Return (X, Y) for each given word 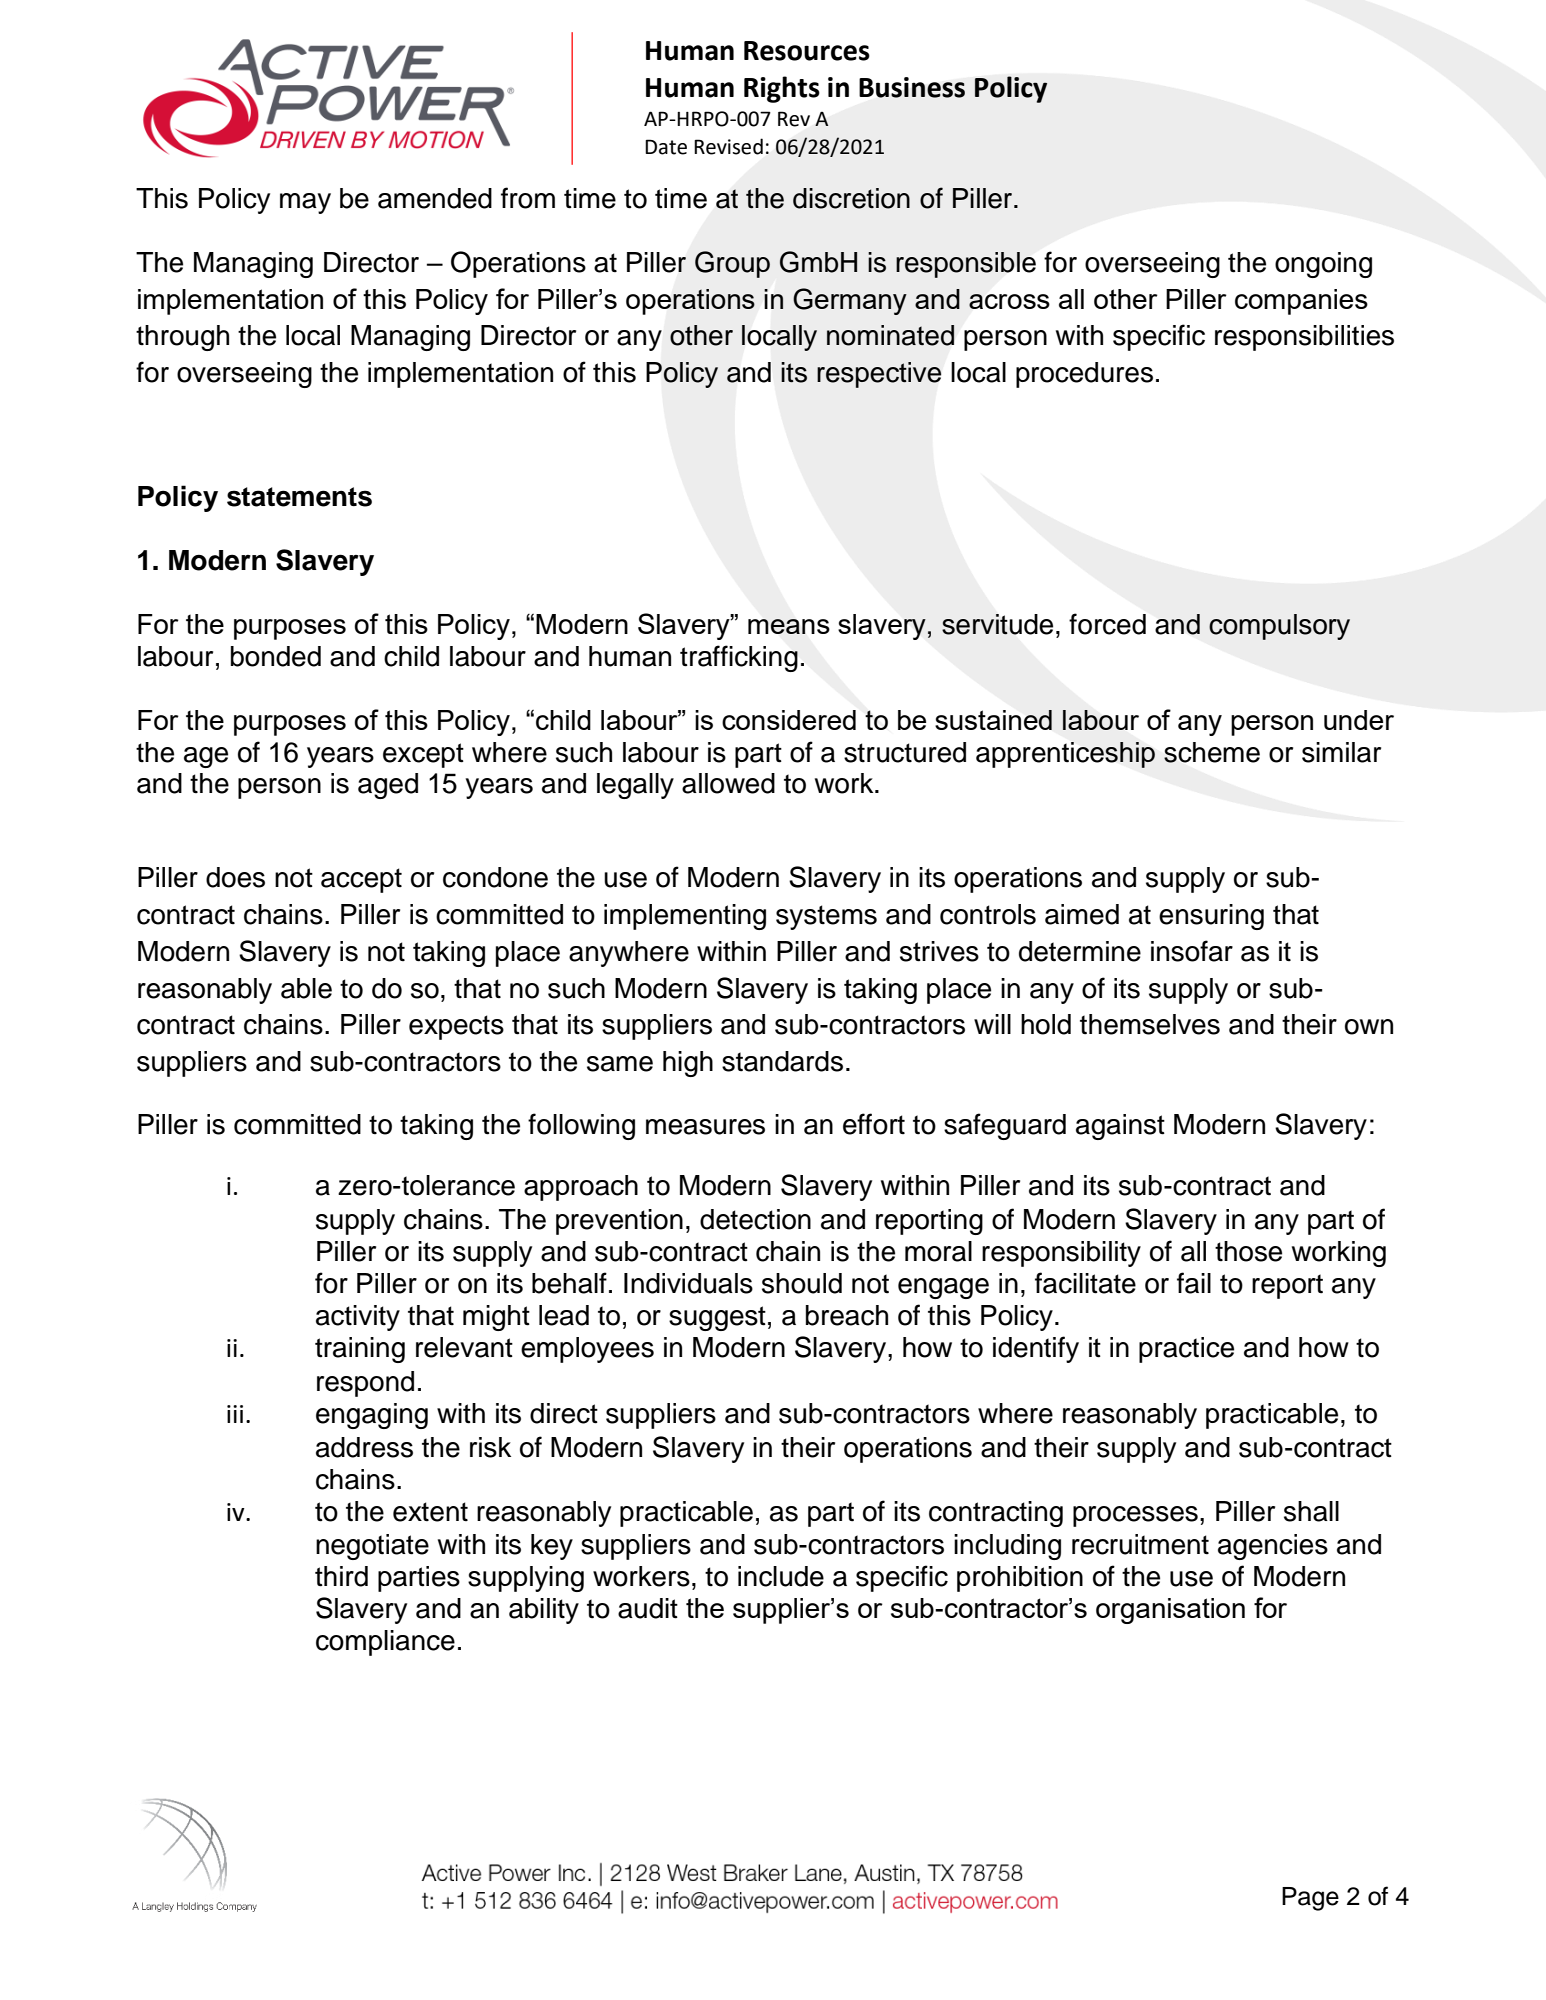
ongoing (1323, 265)
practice (1186, 1350)
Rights (782, 89)
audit (648, 1608)
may (305, 203)
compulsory (1279, 627)
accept (361, 880)
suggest (717, 1318)
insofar (1192, 951)
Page (1310, 1899)
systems (826, 917)
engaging (372, 1416)
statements (299, 497)
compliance (385, 1643)
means (789, 626)
